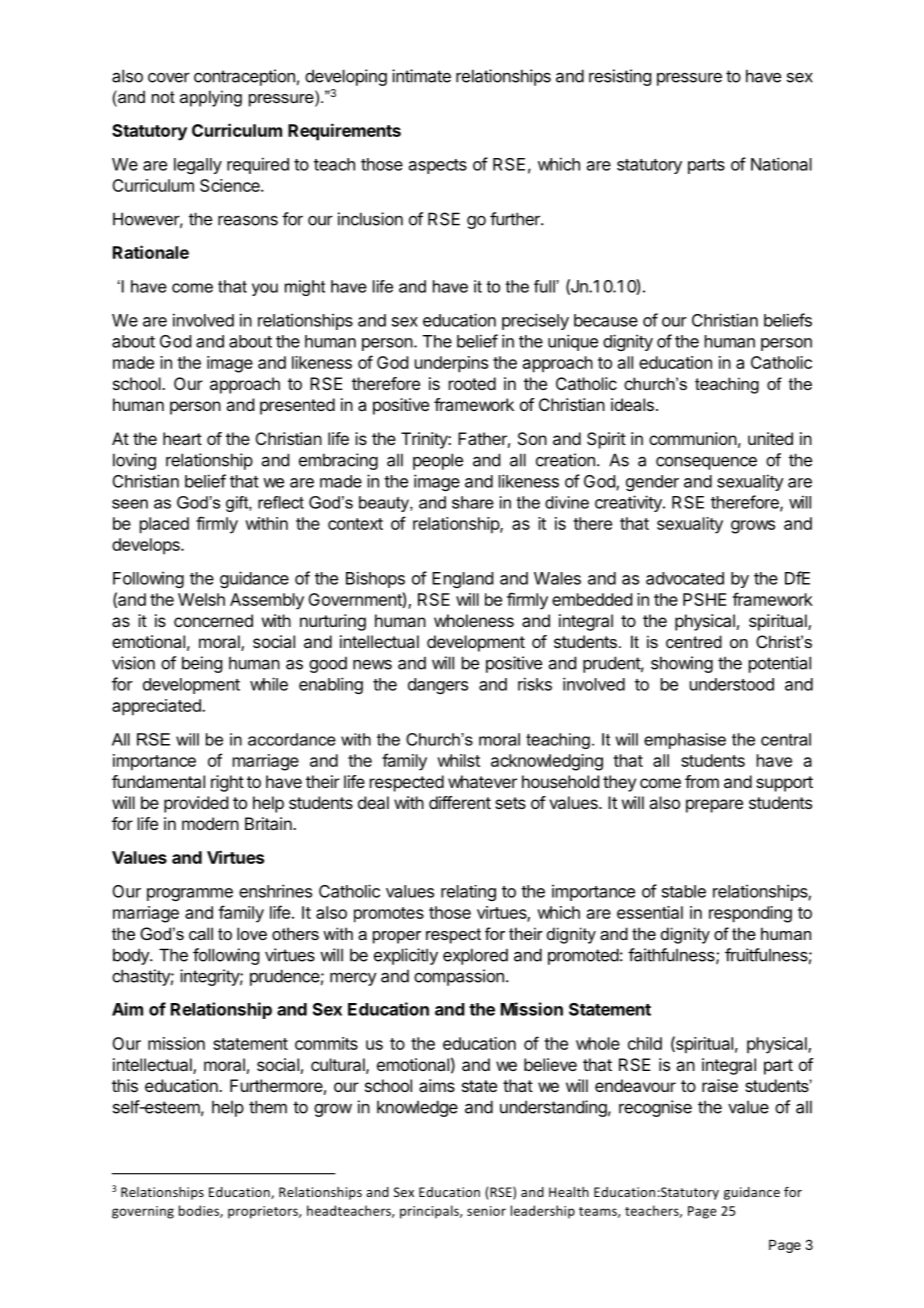  Describe the element at coordinates (693, 438) in the page. I see `communion` at that location.
